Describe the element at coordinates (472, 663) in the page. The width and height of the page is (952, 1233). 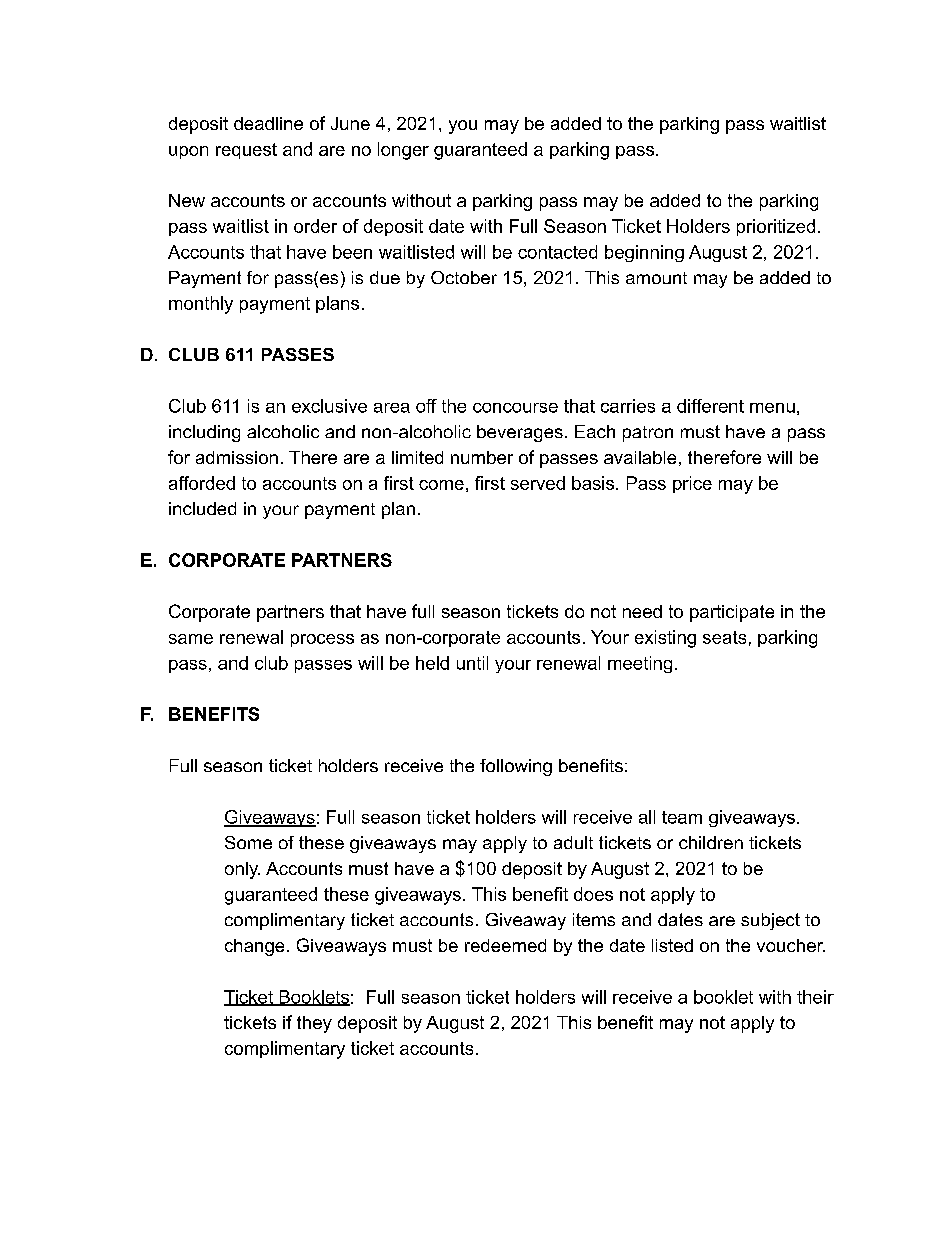
I see `until` at that location.
